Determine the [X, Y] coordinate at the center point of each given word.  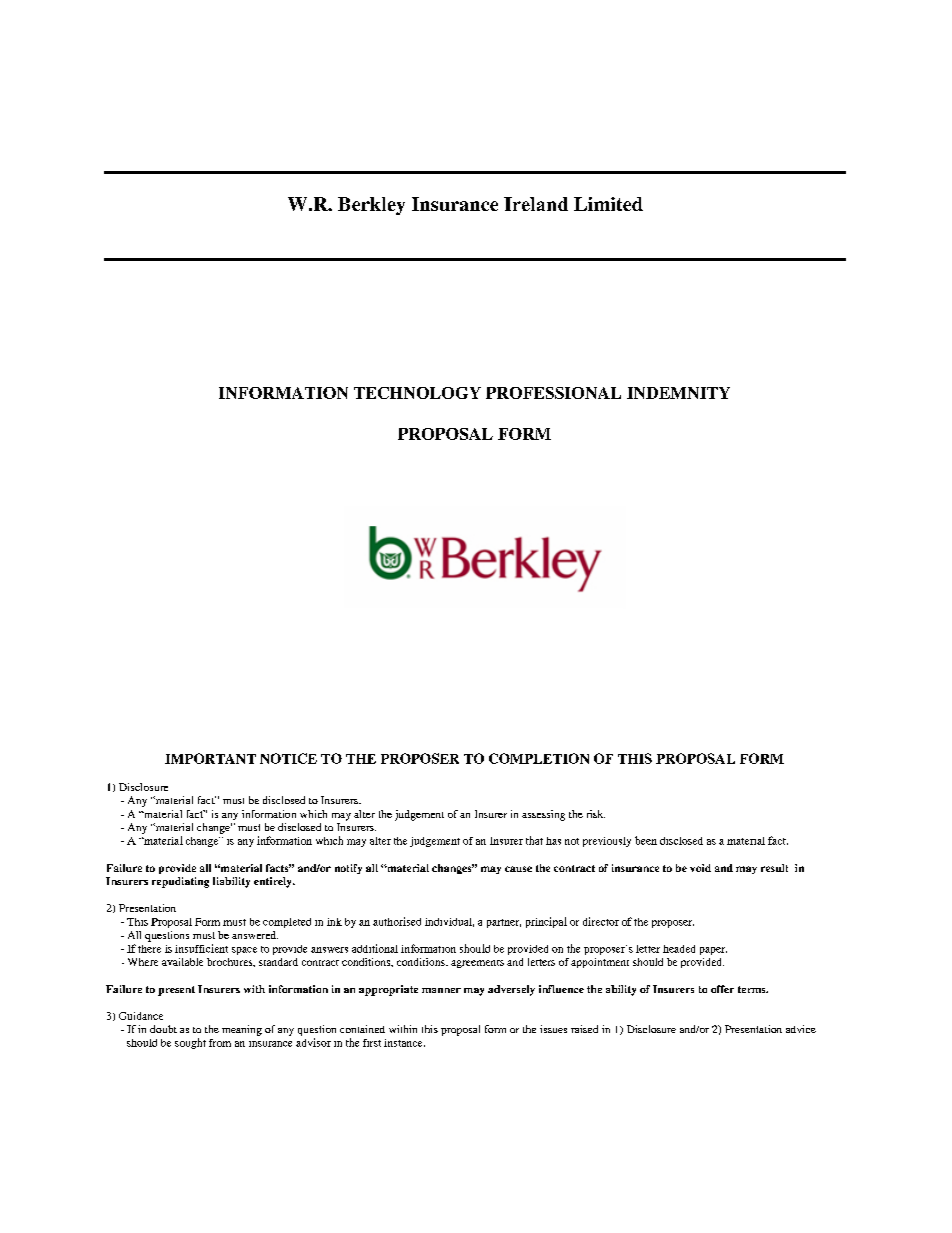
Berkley [371, 206]
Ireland [536, 204]
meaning [242, 1030]
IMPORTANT [210, 758]
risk [596, 814]
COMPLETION [539, 758]
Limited [608, 204]
